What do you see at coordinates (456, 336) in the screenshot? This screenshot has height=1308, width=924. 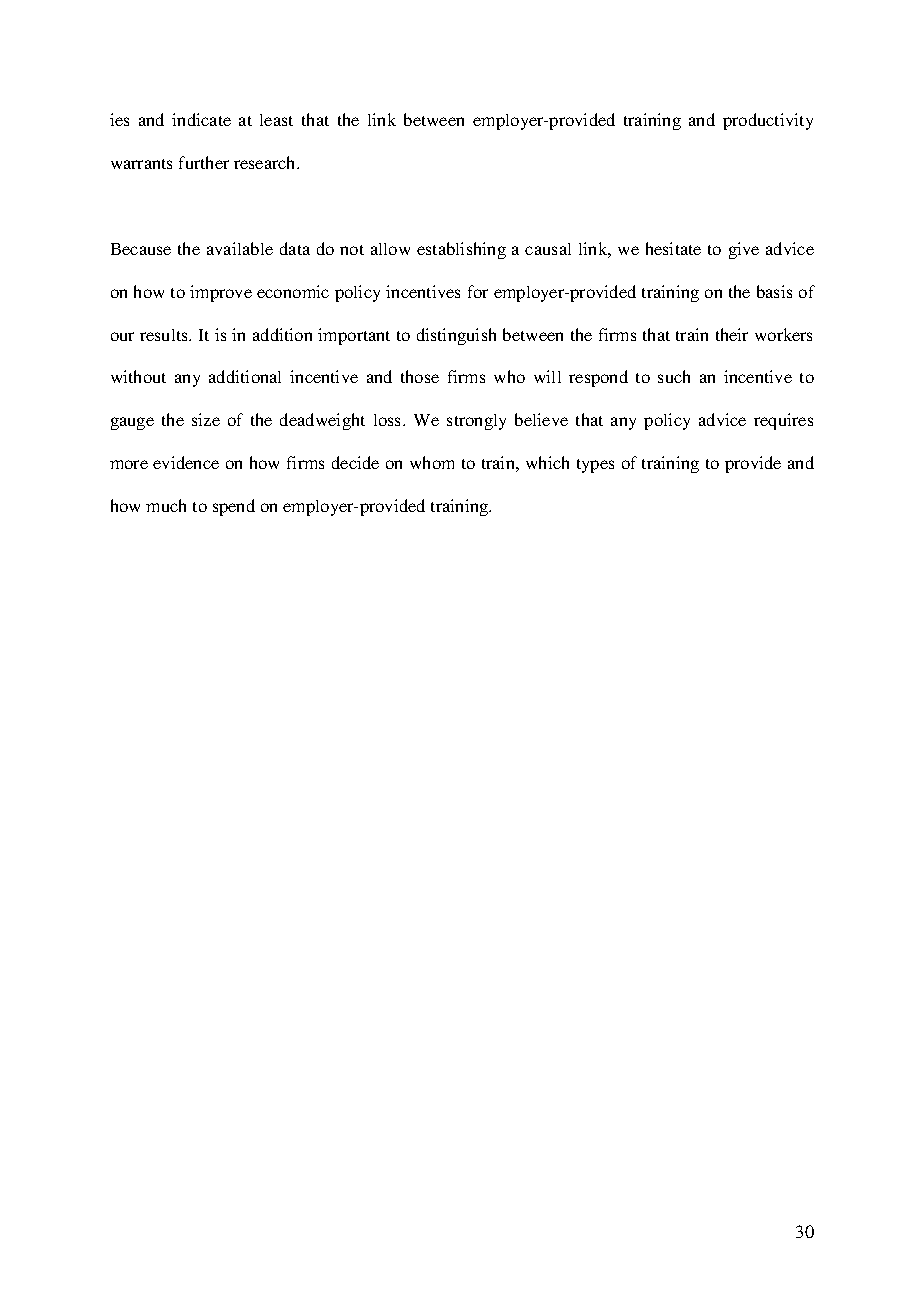 I see `distinguish` at bounding box center [456, 336].
